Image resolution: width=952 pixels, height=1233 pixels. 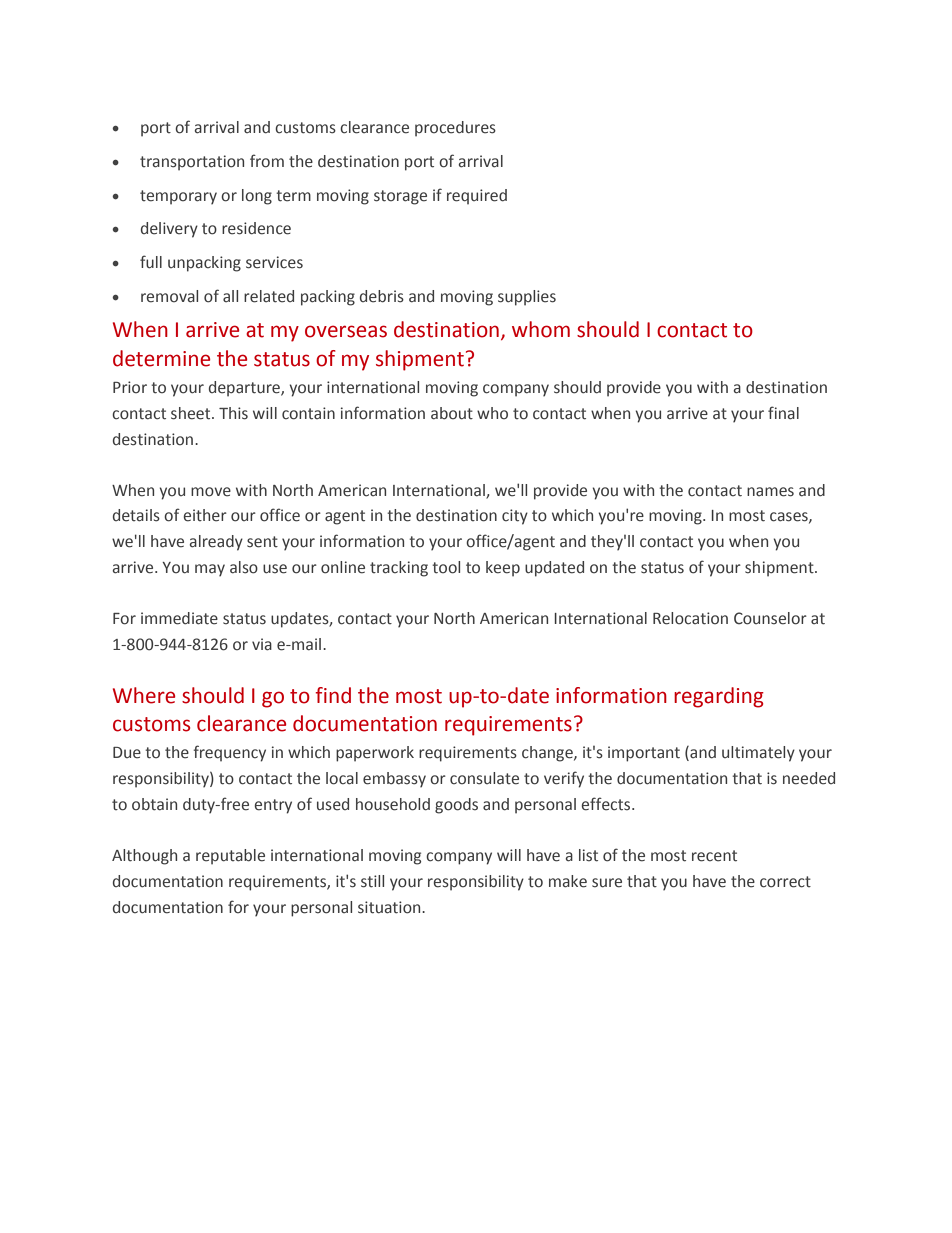 I want to click on reputable, so click(x=230, y=857).
